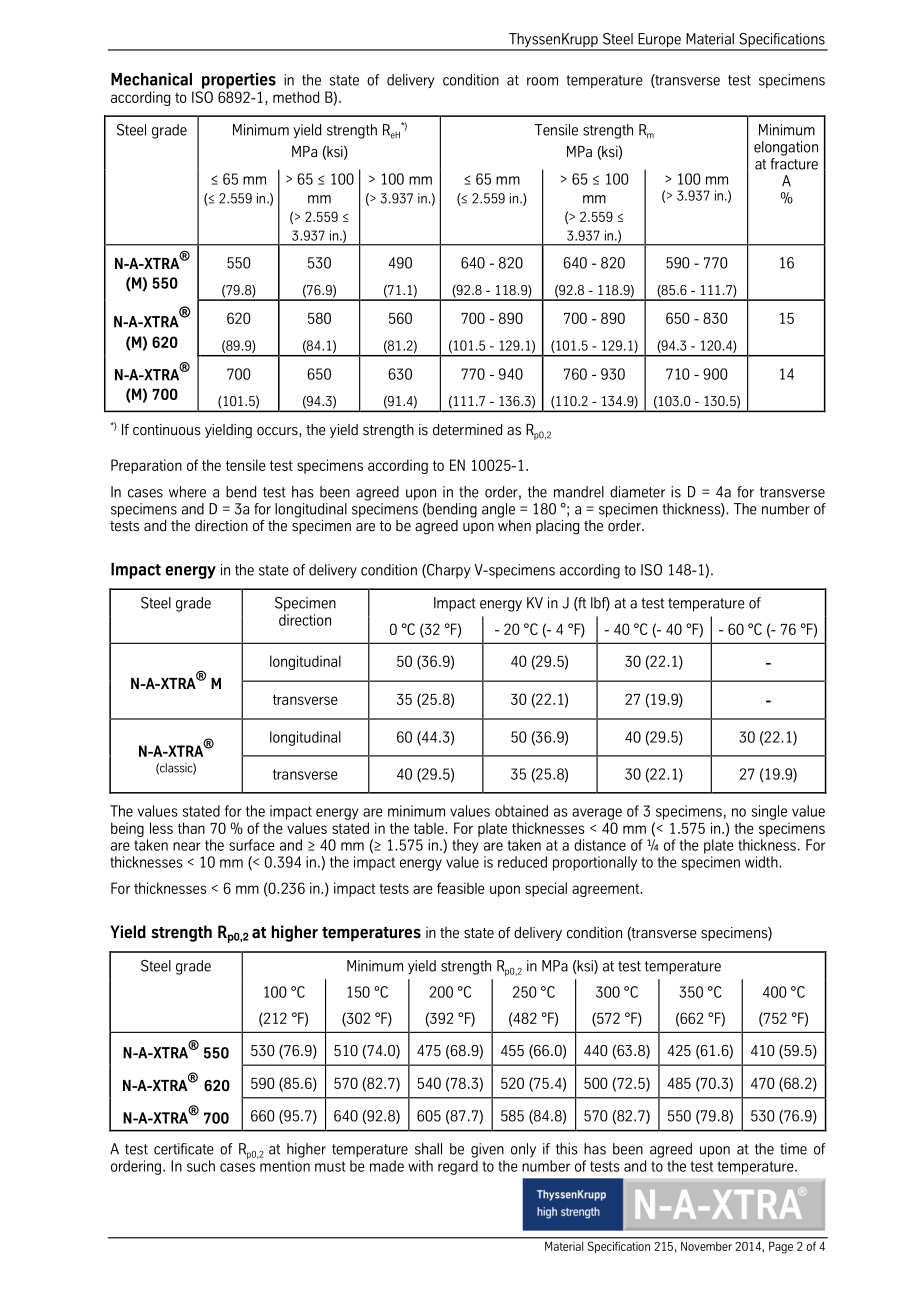  I want to click on where, so click(187, 492).
